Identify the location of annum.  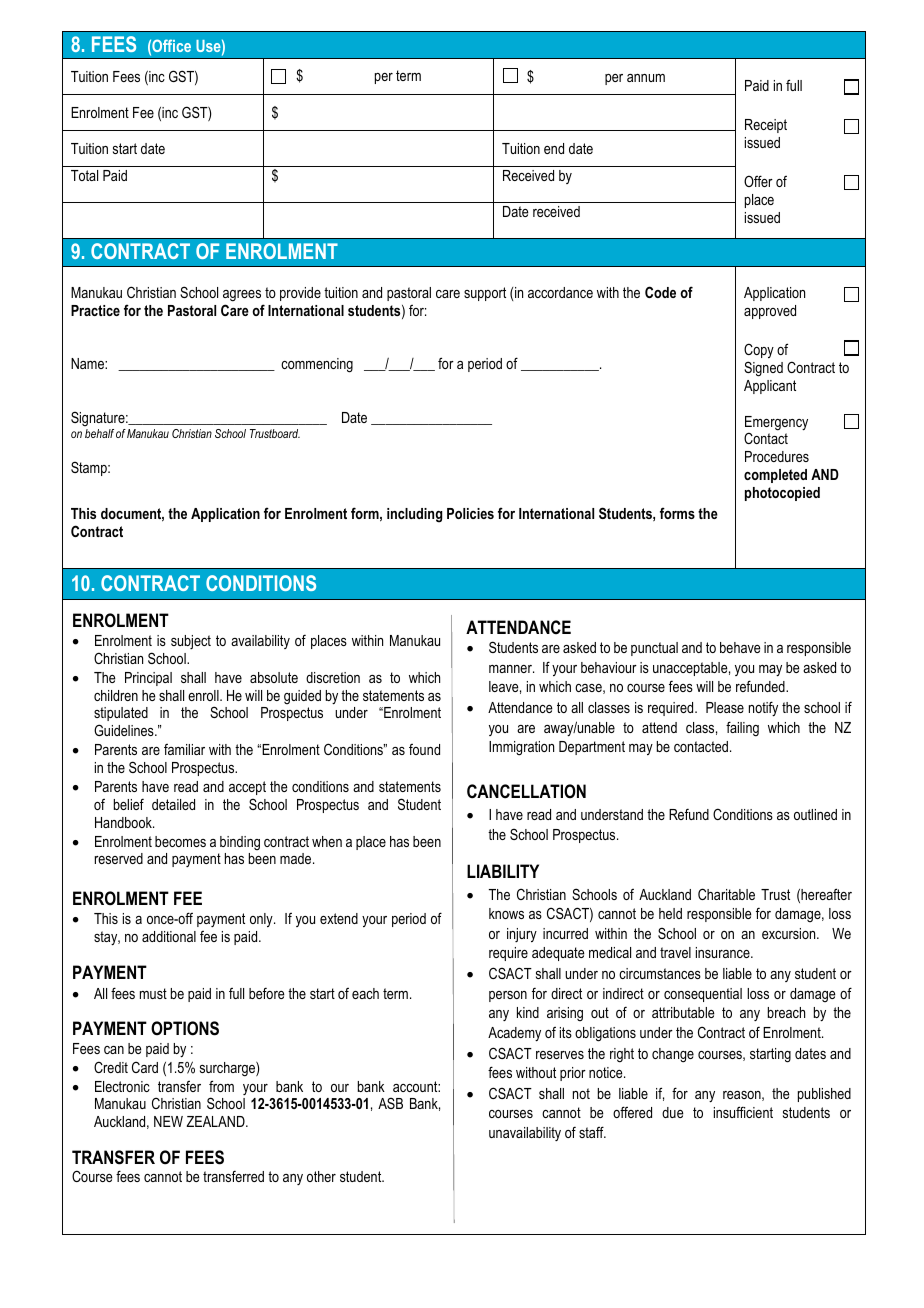
(646, 78).
